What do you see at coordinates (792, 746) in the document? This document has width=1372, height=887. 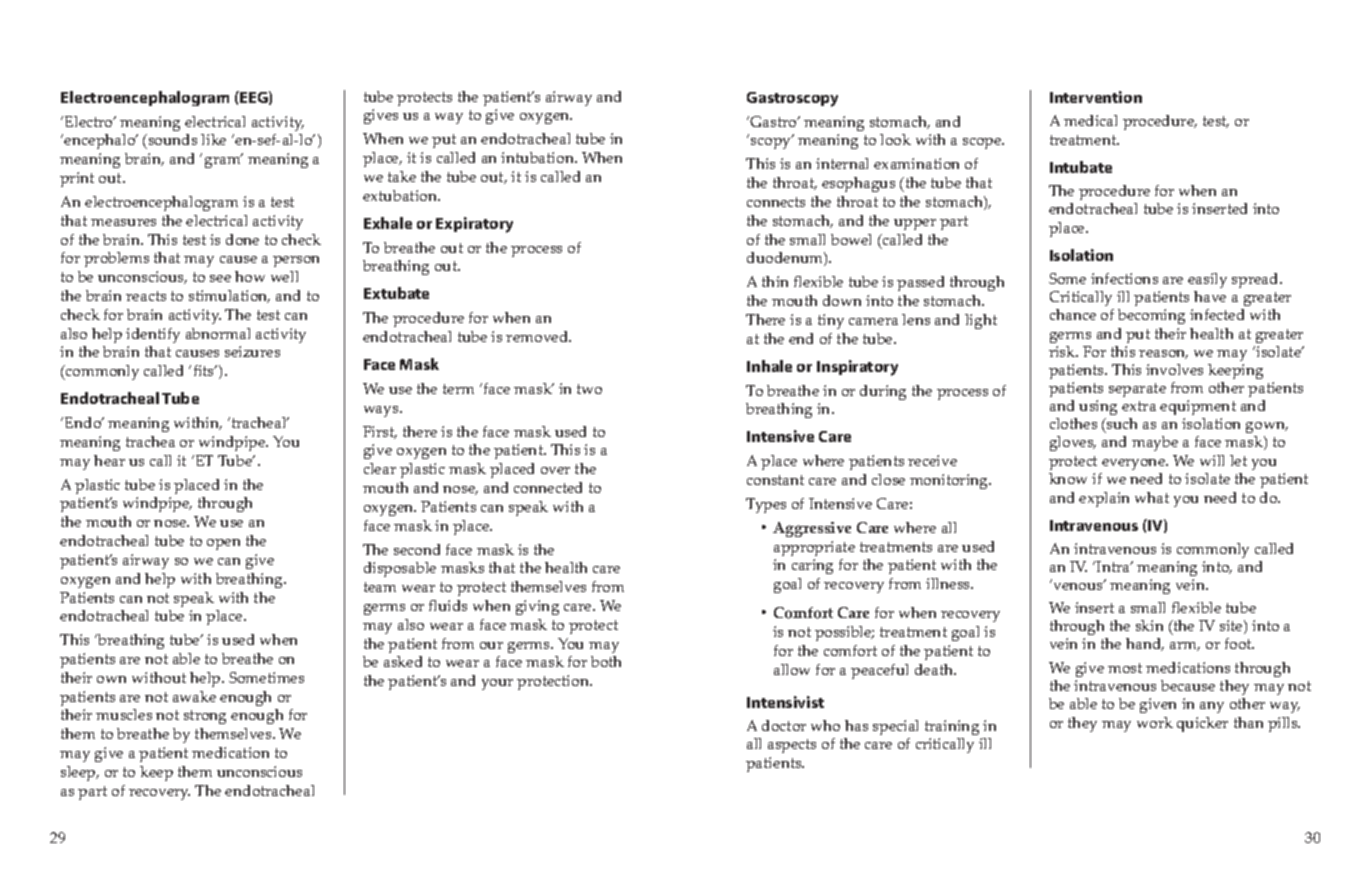 I see `aspects` at bounding box center [792, 746].
